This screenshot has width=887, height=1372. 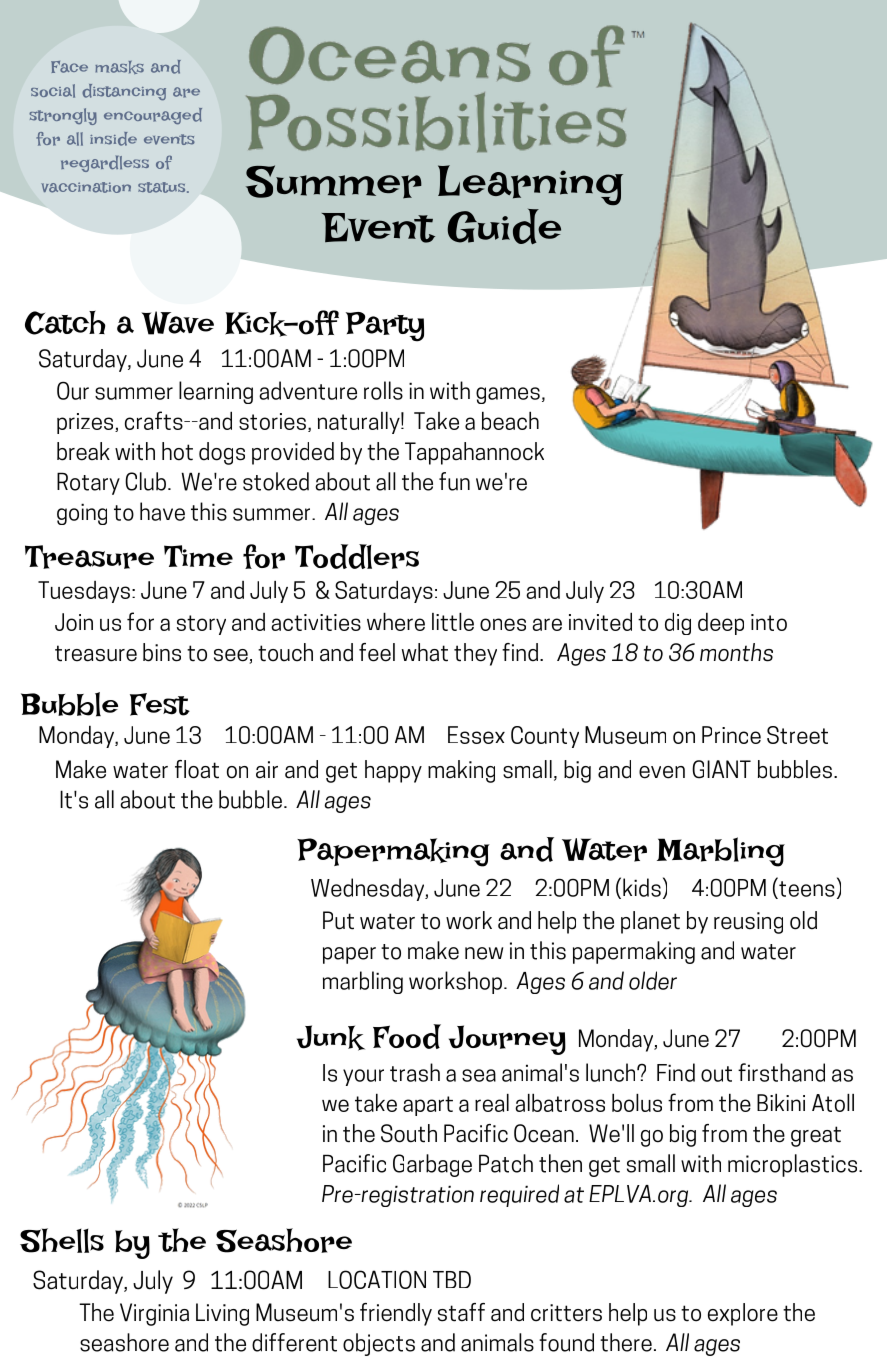 I want to click on Essex, so click(x=476, y=735).
